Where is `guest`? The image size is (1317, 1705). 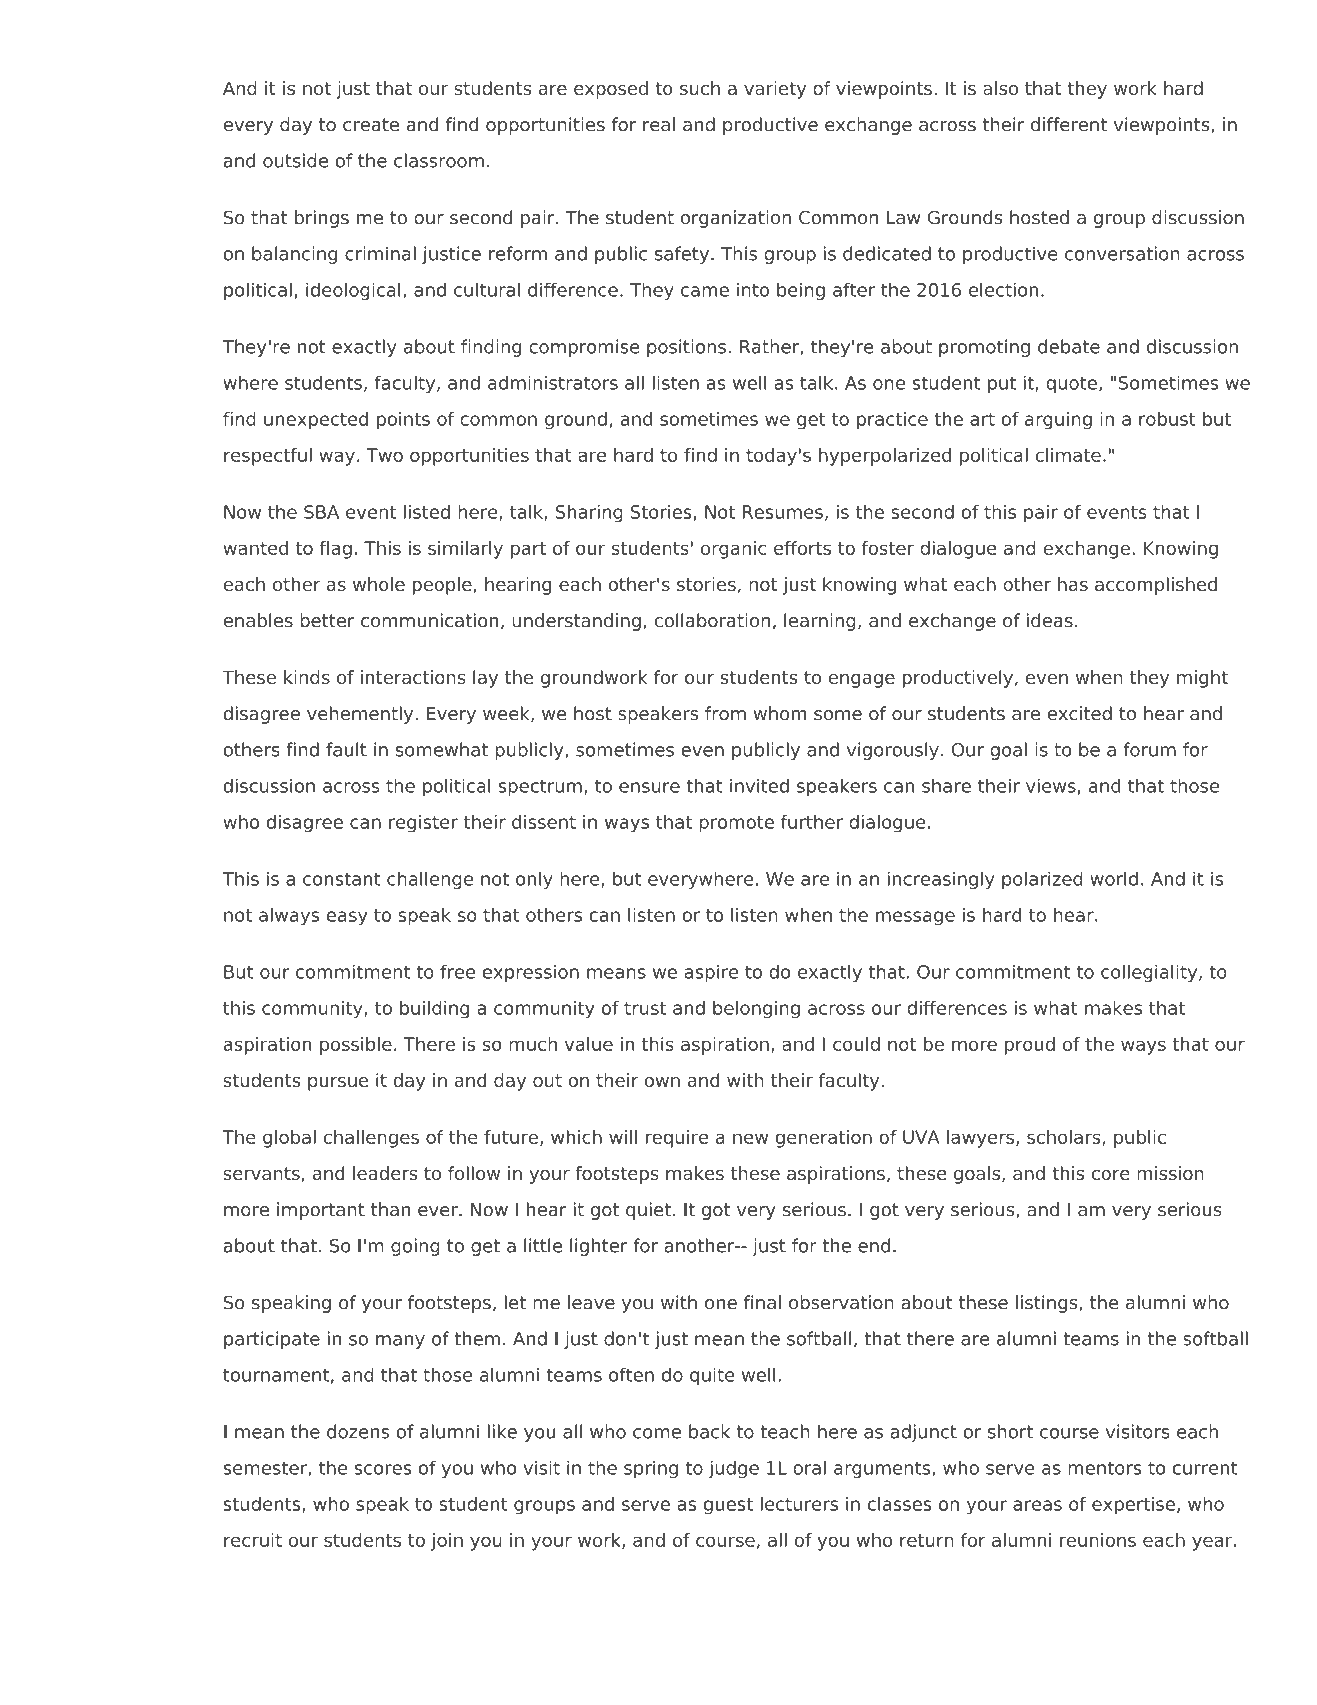 guest is located at coordinates (728, 1506).
